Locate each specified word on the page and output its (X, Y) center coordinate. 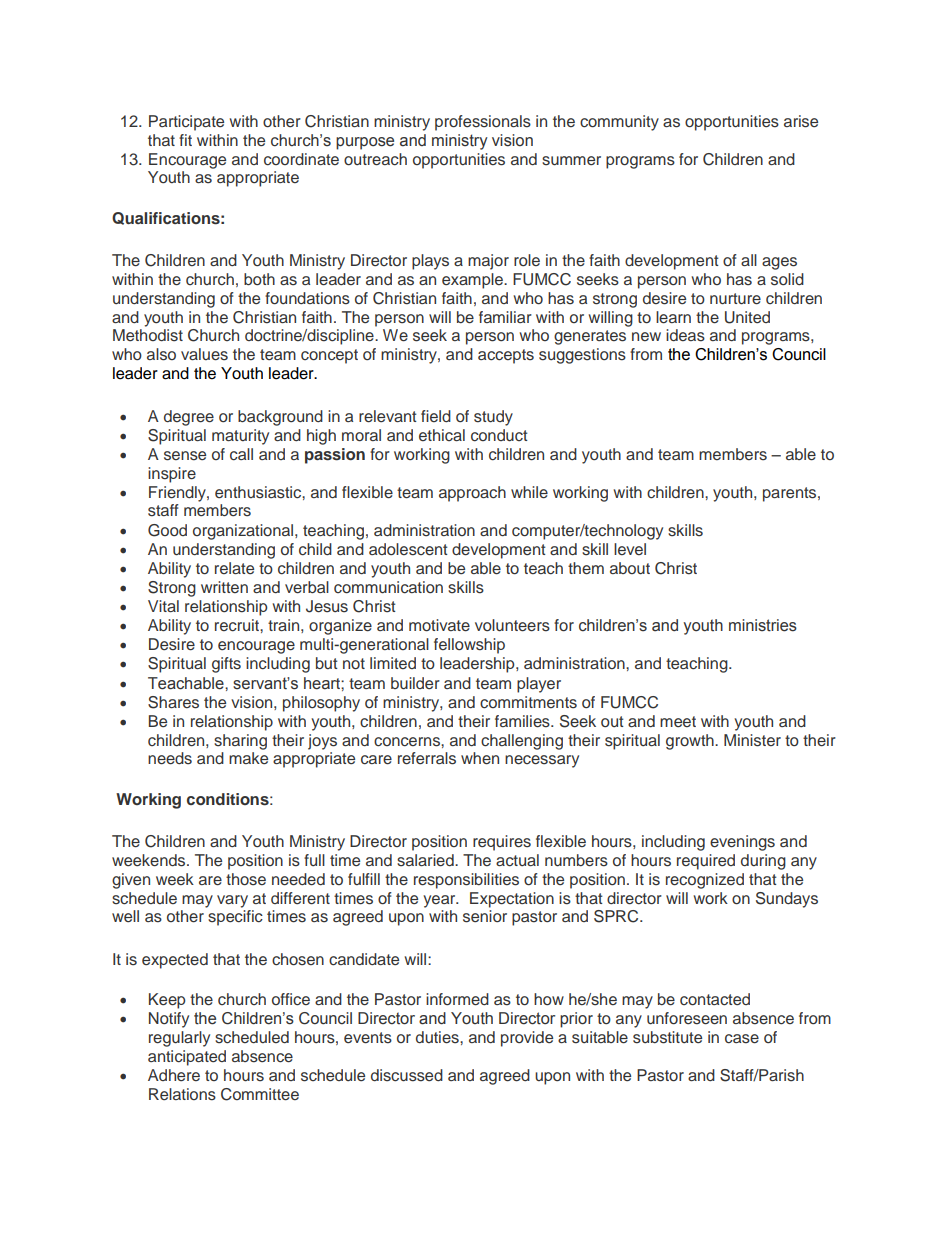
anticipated (187, 1058)
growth (691, 742)
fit (185, 140)
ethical (442, 435)
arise (801, 121)
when (480, 758)
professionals (483, 123)
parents (791, 494)
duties (438, 1037)
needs (170, 758)
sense (185, 456)
